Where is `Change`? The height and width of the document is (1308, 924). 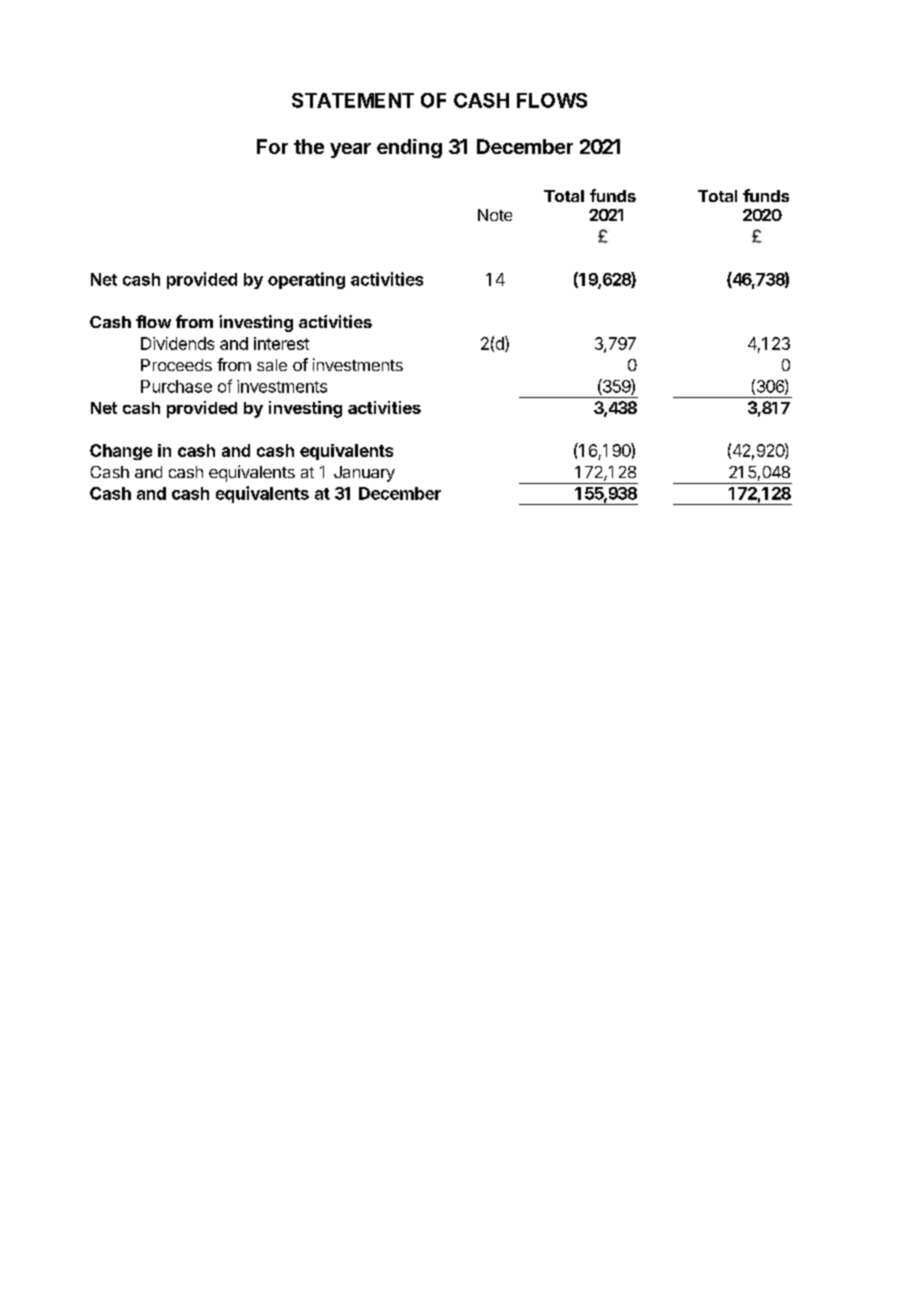 Change is located at coordinates (121, 452).
